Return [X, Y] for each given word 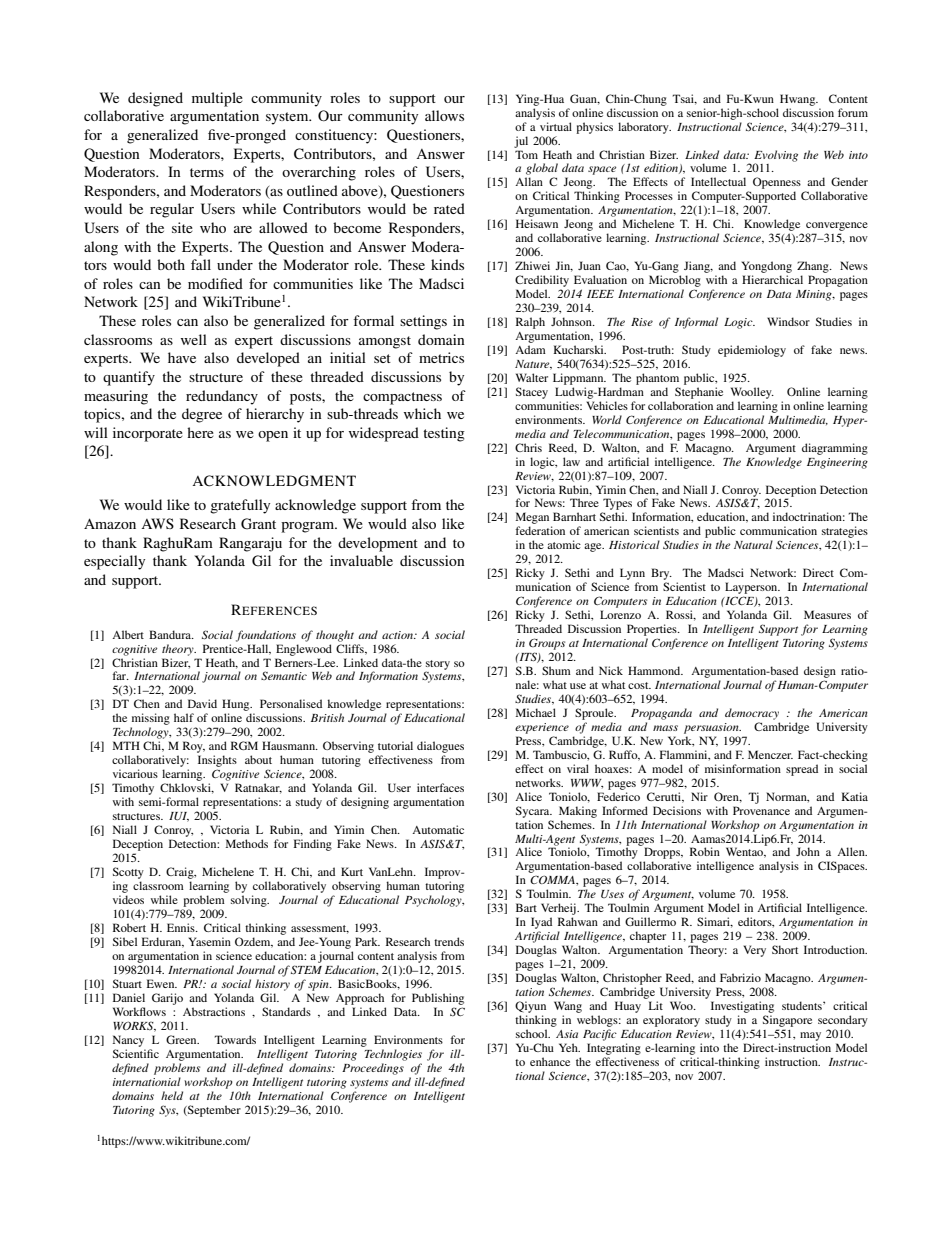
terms [207, 172]
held [172, 1095]
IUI [179, 817]
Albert [128, 634]
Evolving [776, 157]
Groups [547, 644]
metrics [441, 357]
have [182, 357]
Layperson [752, 588]
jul [521, 142]
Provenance [761, 810]
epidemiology [752, 351]
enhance [550, 1061]
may [810, 1036]
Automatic [438, 829]
